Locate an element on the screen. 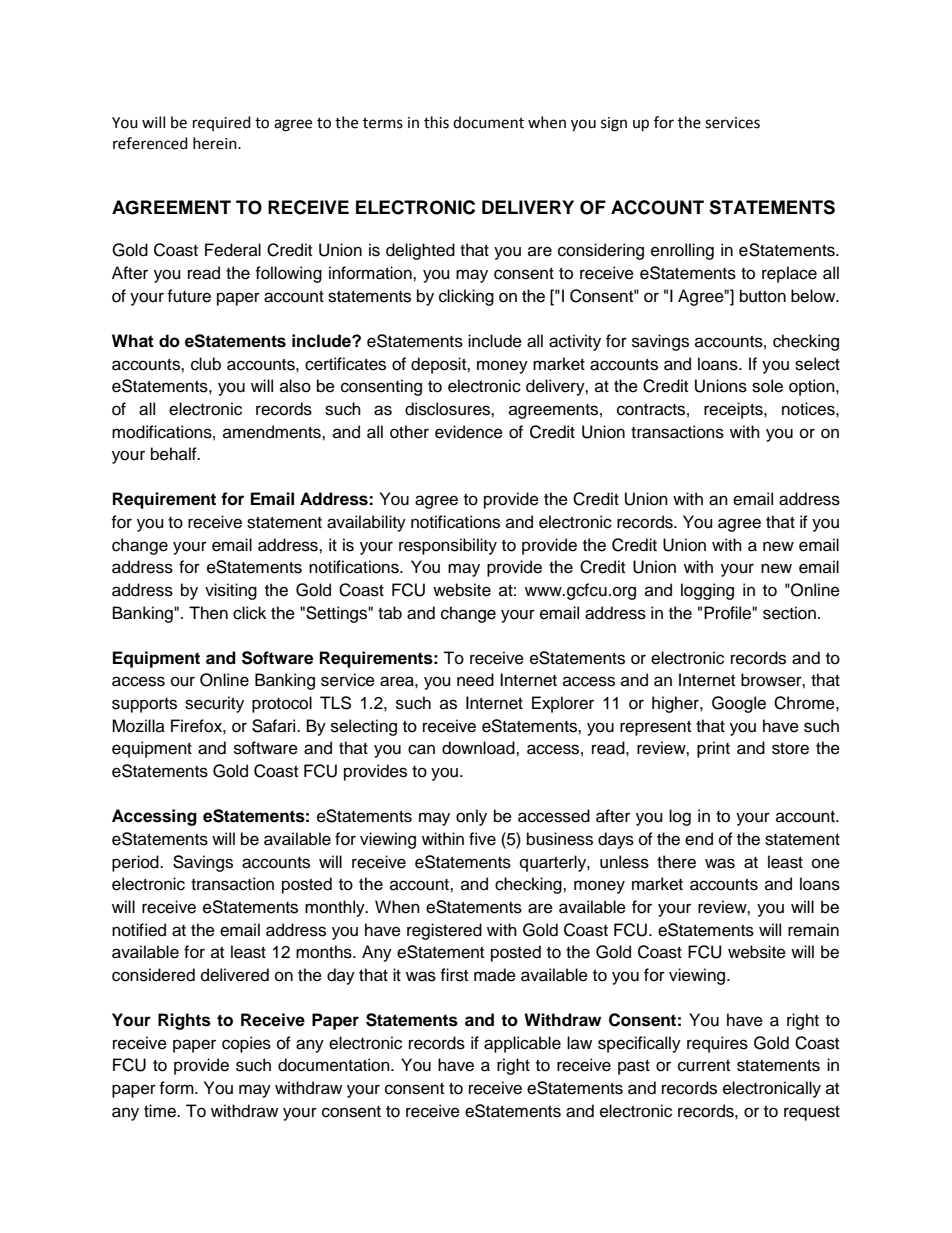  applicable is located at coordinates (522, 1044).
